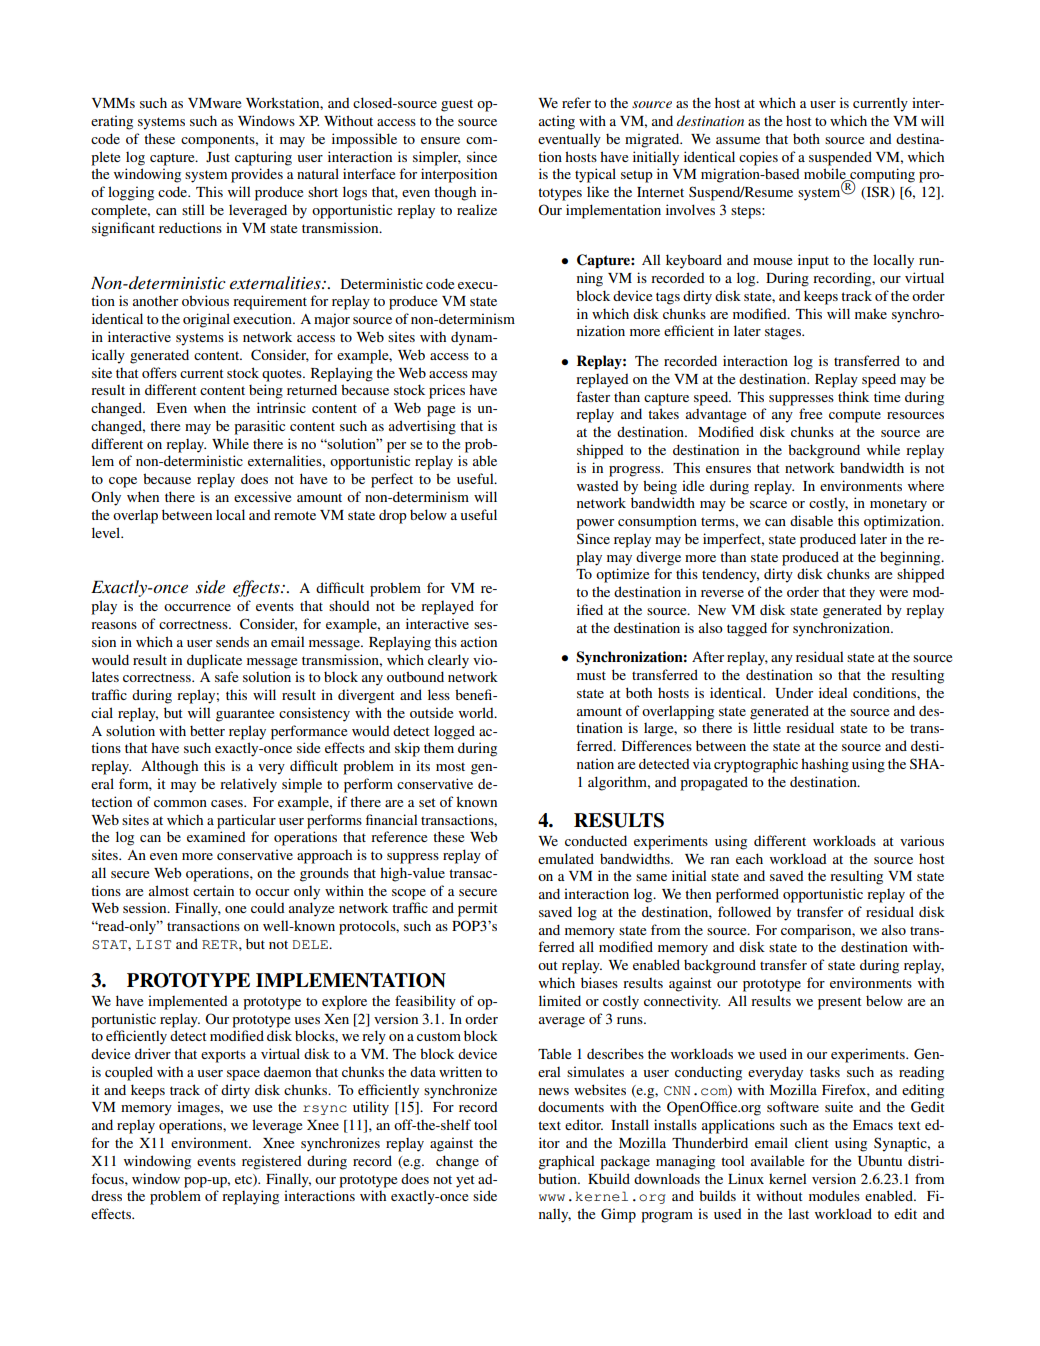 This screenshot has height=1346, width=1040. I want to click on Just, so click(218, 157).
